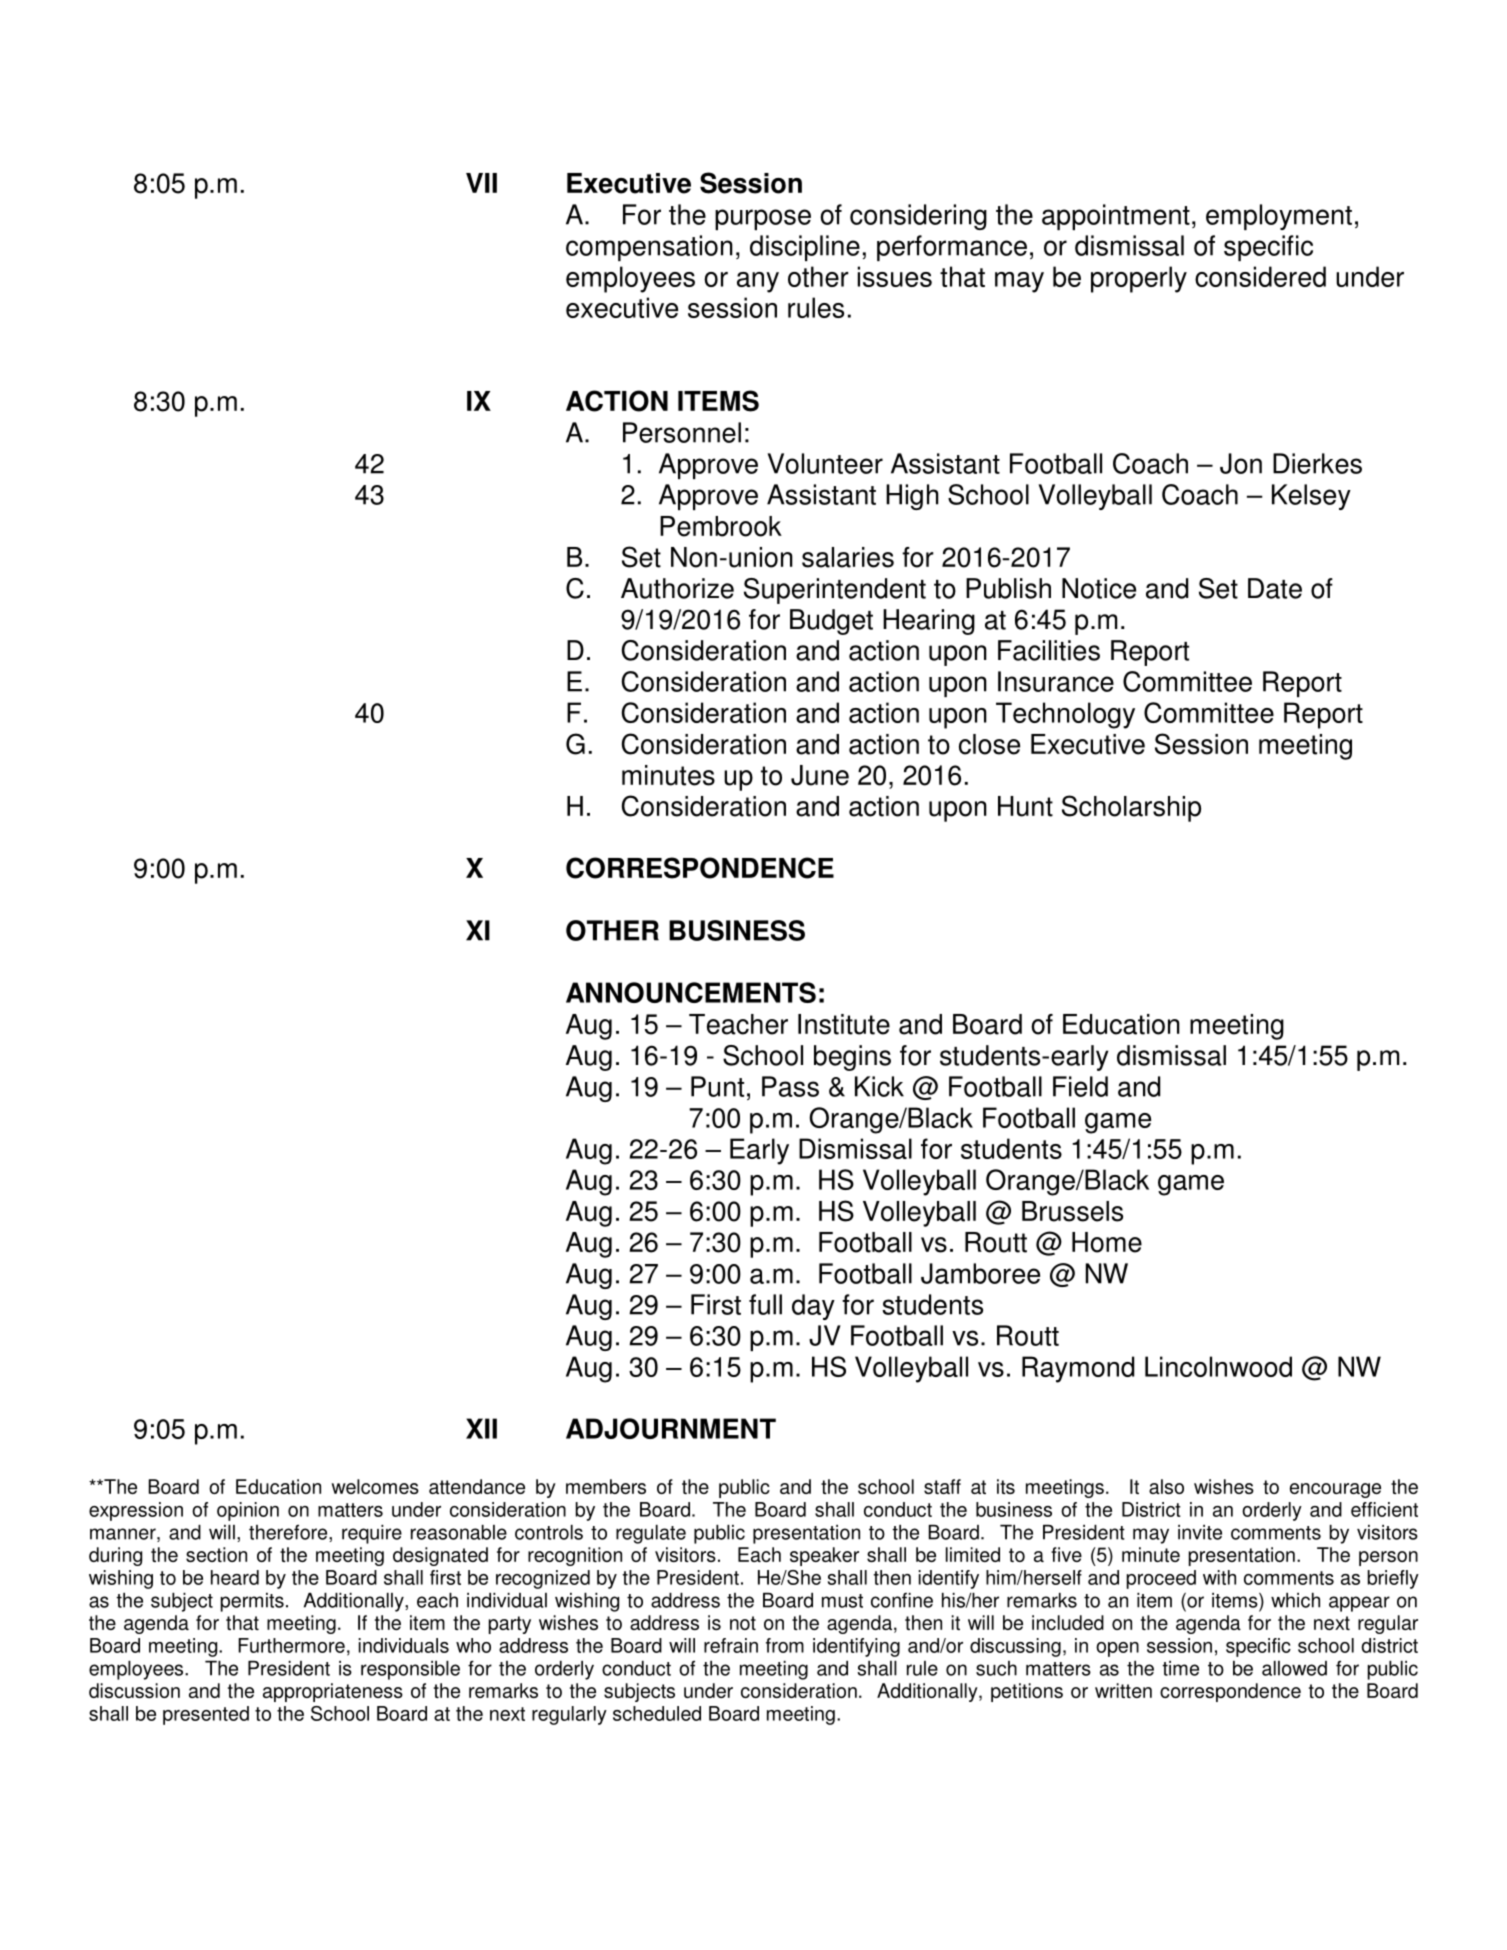 The height and width of the screenshot is (1950, 1507). What do you see at coordinates (1131, 808) in the screenshot?
I see `Scholarship` at bounding box center [1131, 808].
